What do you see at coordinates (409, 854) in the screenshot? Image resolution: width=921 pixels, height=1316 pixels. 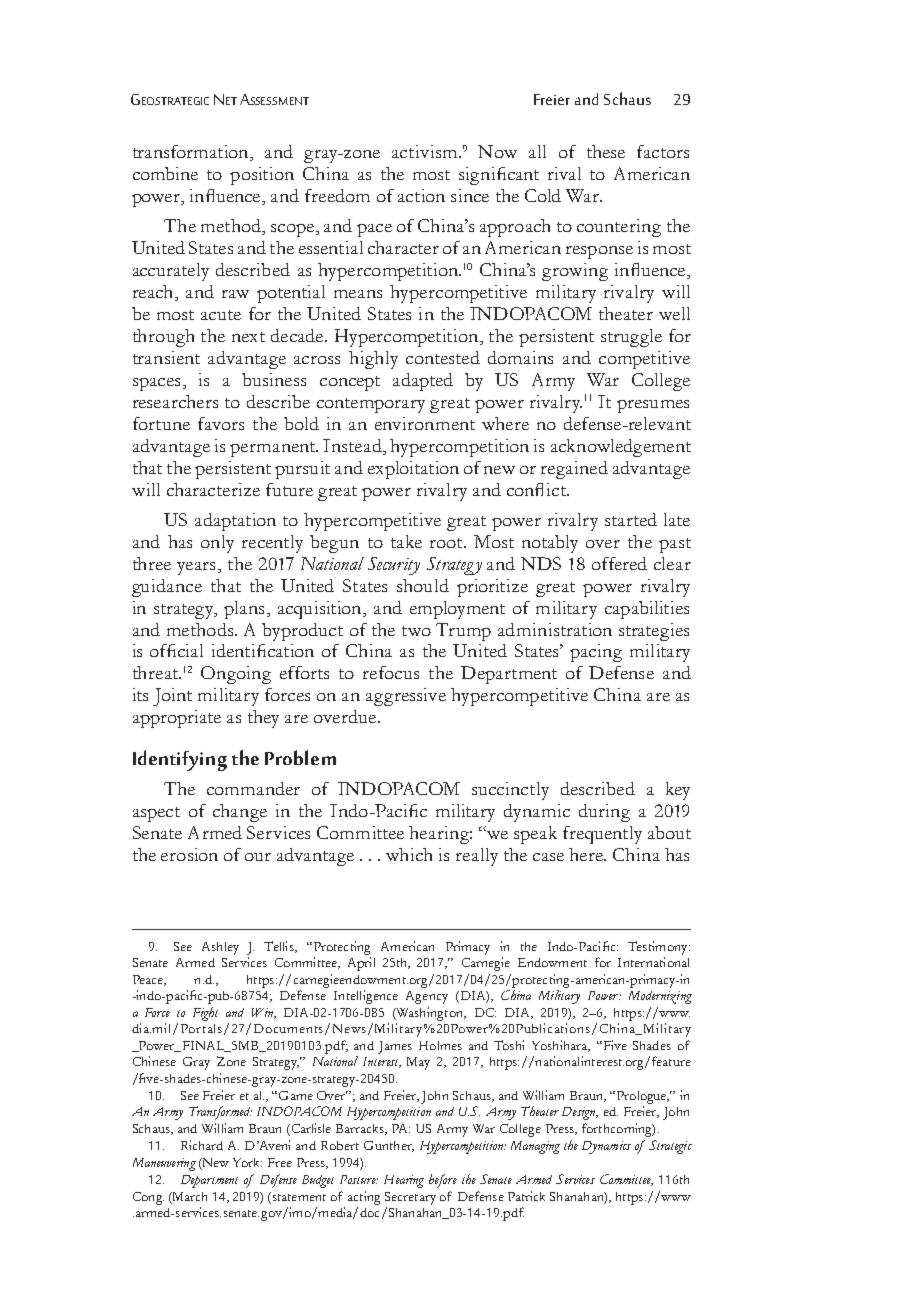 I see `which` at bounding box center [409, 854].
